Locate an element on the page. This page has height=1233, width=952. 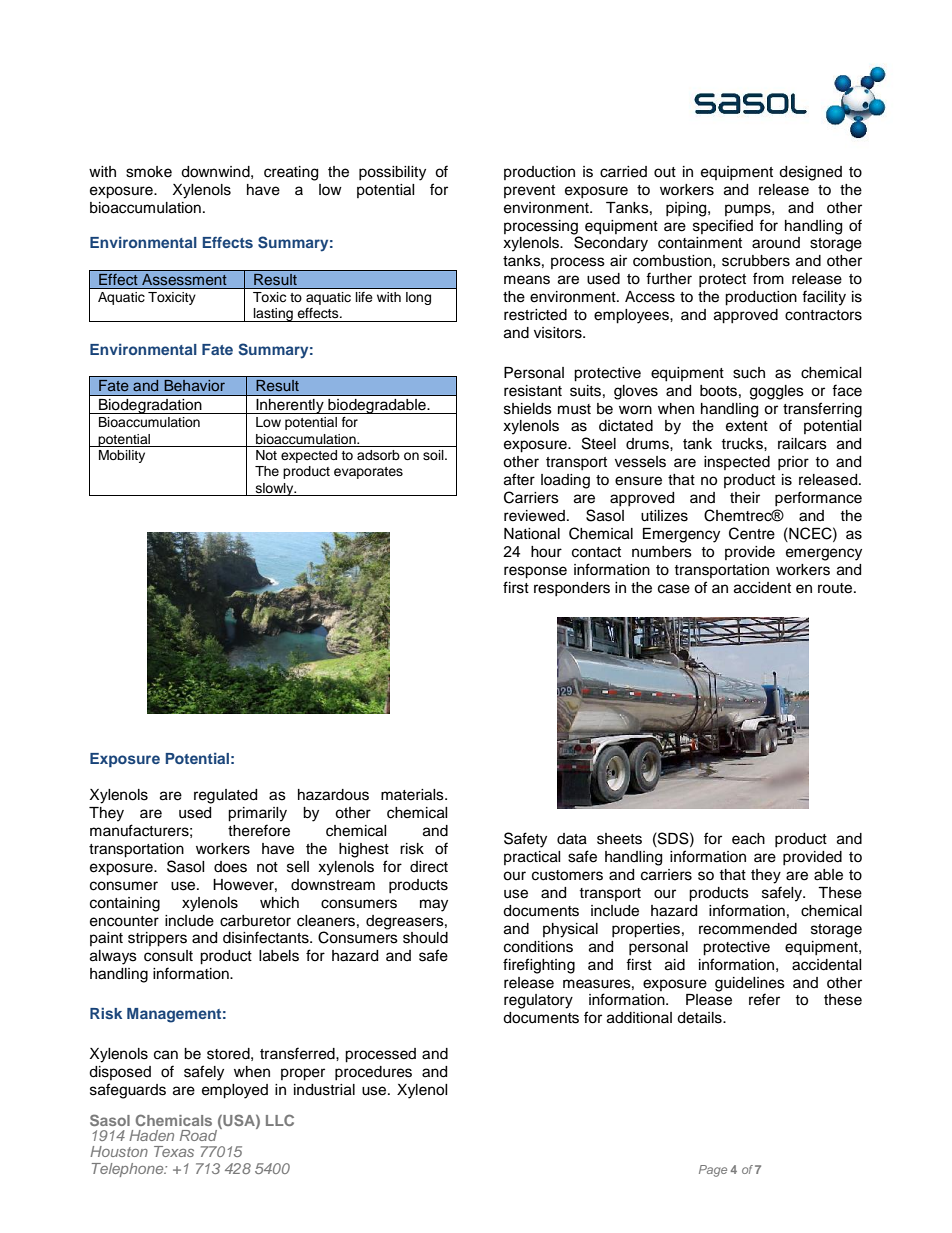
regulated is located at coordinates (225, 796).
